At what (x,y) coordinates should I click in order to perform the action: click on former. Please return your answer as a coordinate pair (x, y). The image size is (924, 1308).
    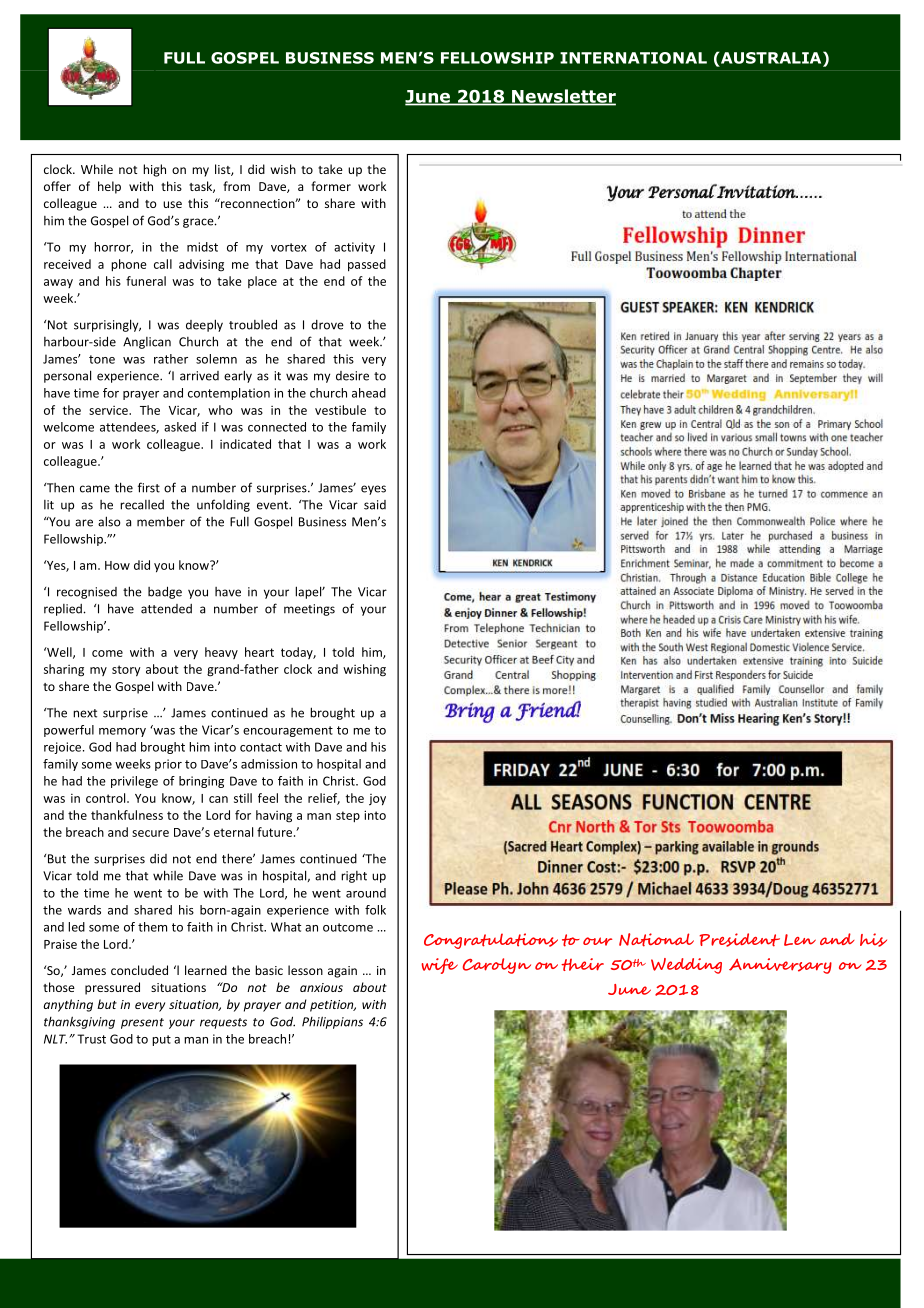
    Looking at the image, I should click on (331, 186).
